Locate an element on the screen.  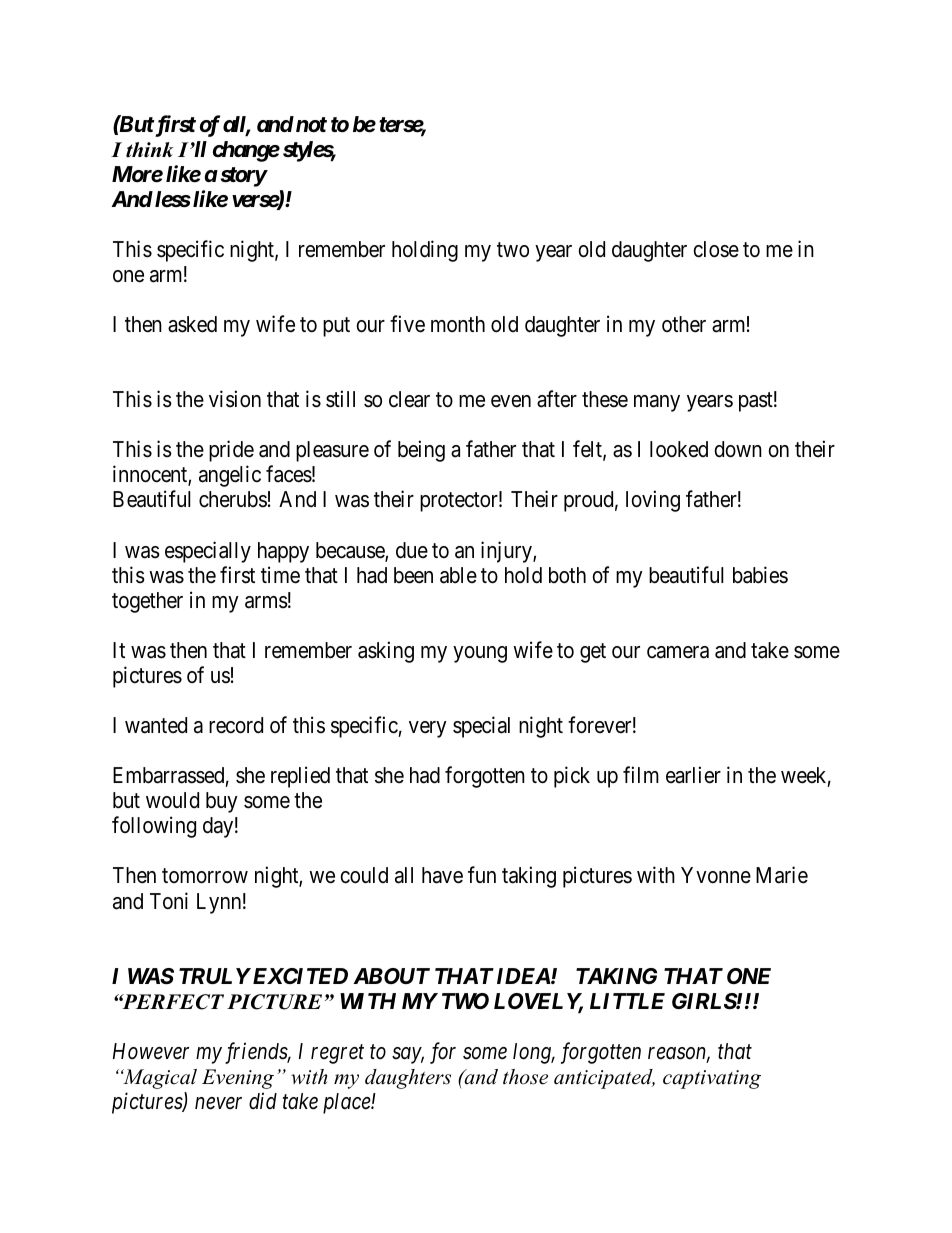
close is located at coordinates (716, 249).
